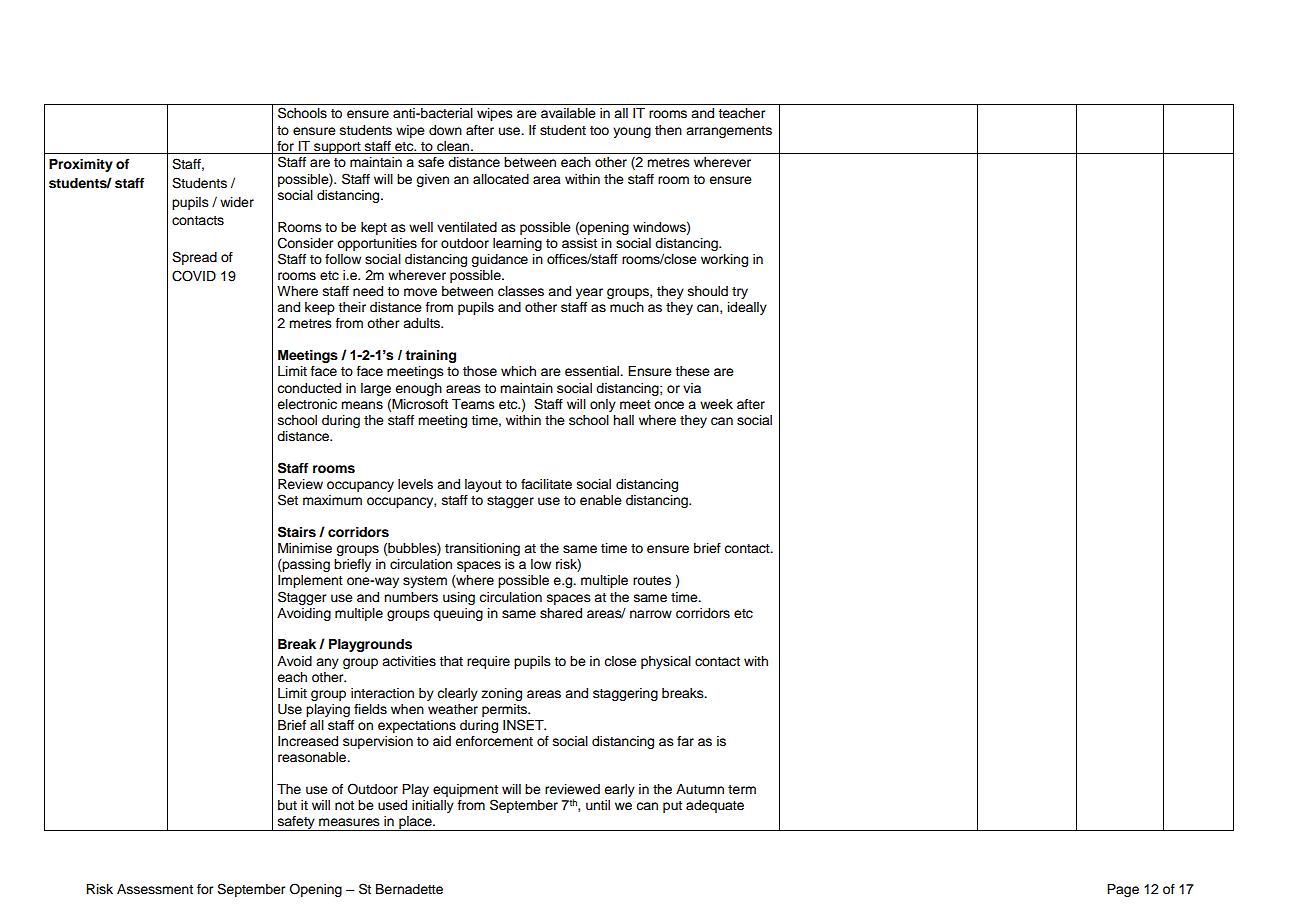  What do you see at coordinates (310, 581) in the image?
I see `Implement` at bounding box center [310, 581].
